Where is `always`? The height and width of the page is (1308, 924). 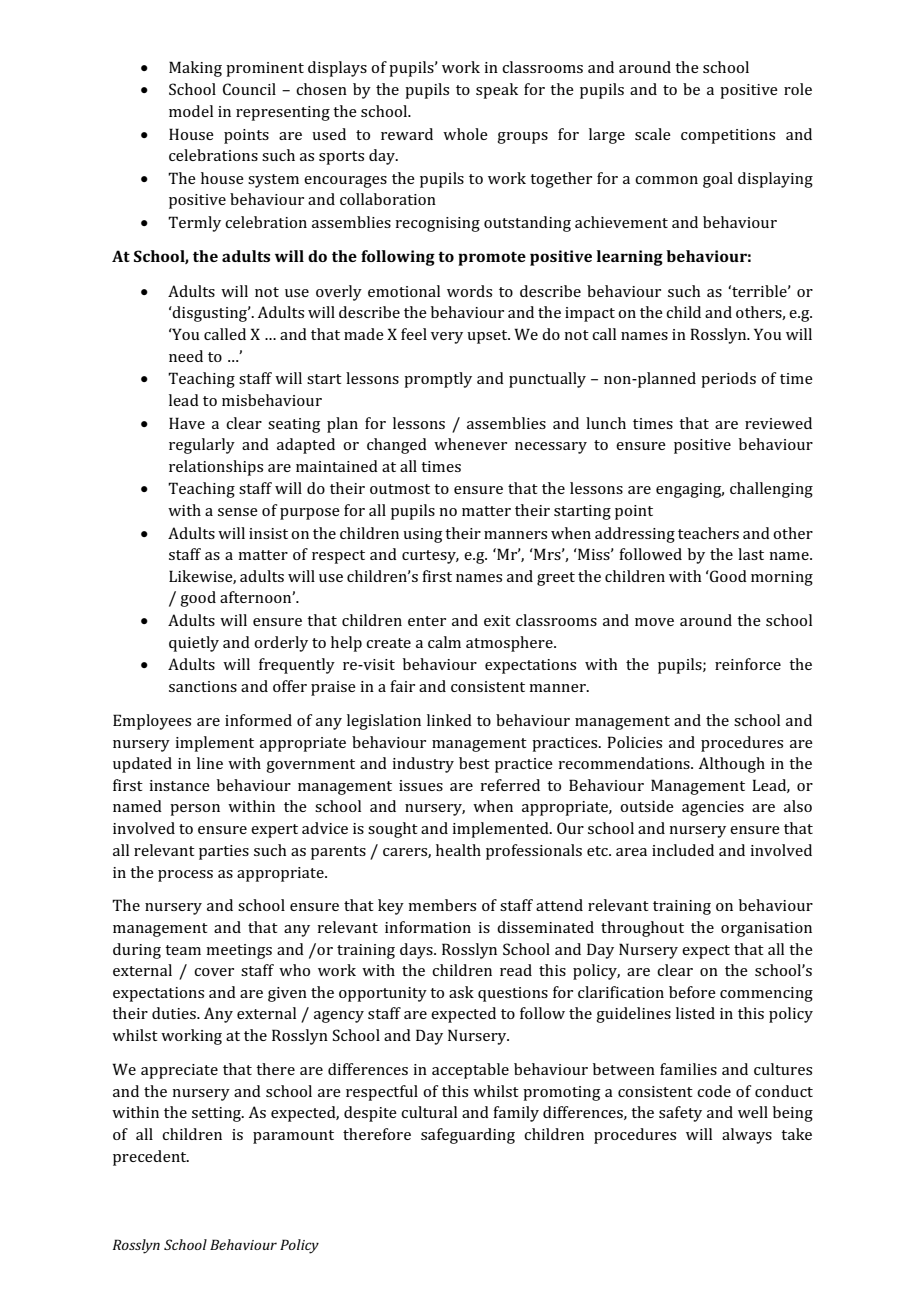
always is located at coordinates (747, 1136).
